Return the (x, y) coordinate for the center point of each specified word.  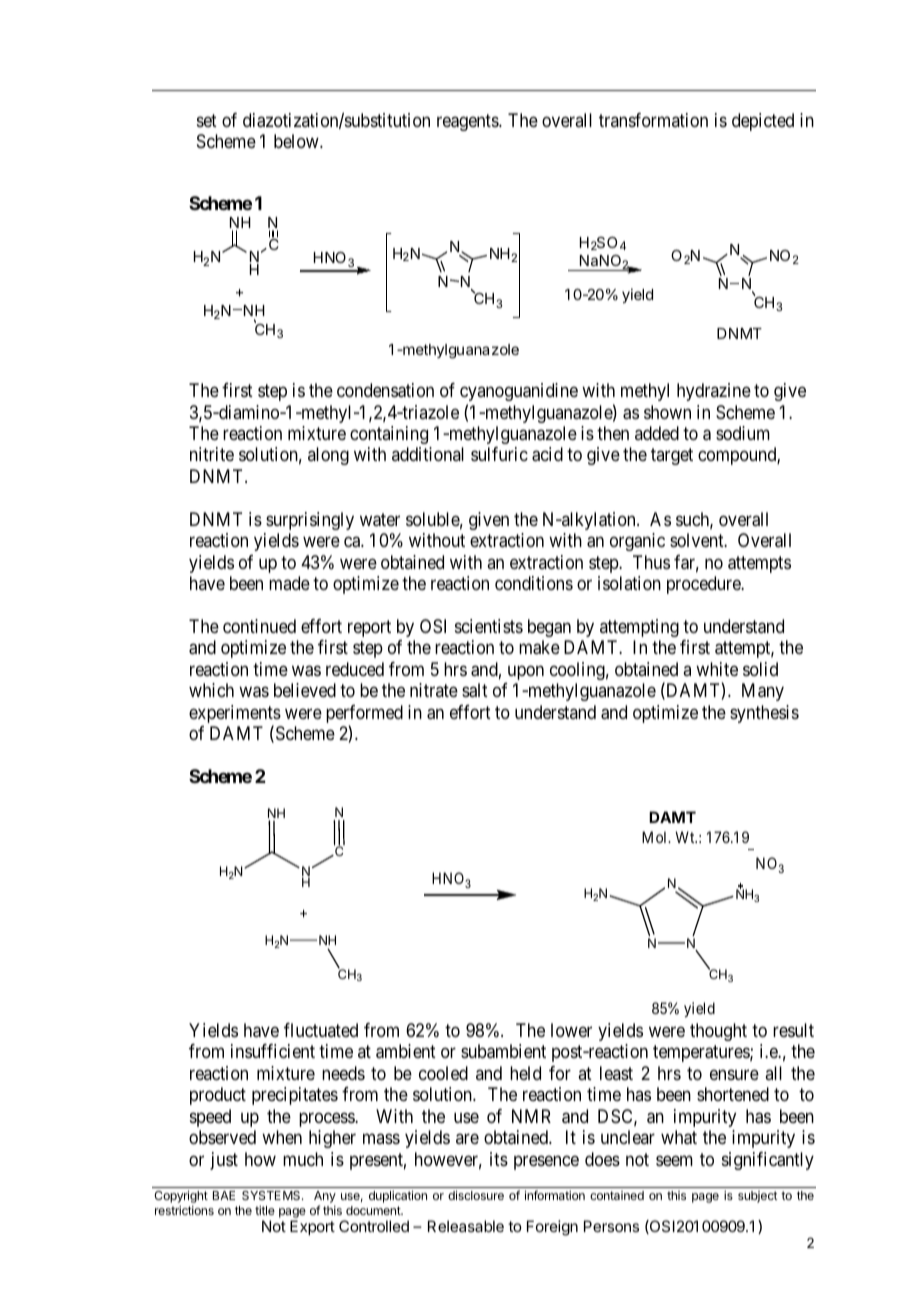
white (717, 669)
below (297, 141)
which (211, 690)
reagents (468, 122)
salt (475, 690)
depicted (763, 122)
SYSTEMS (272, 1195)
